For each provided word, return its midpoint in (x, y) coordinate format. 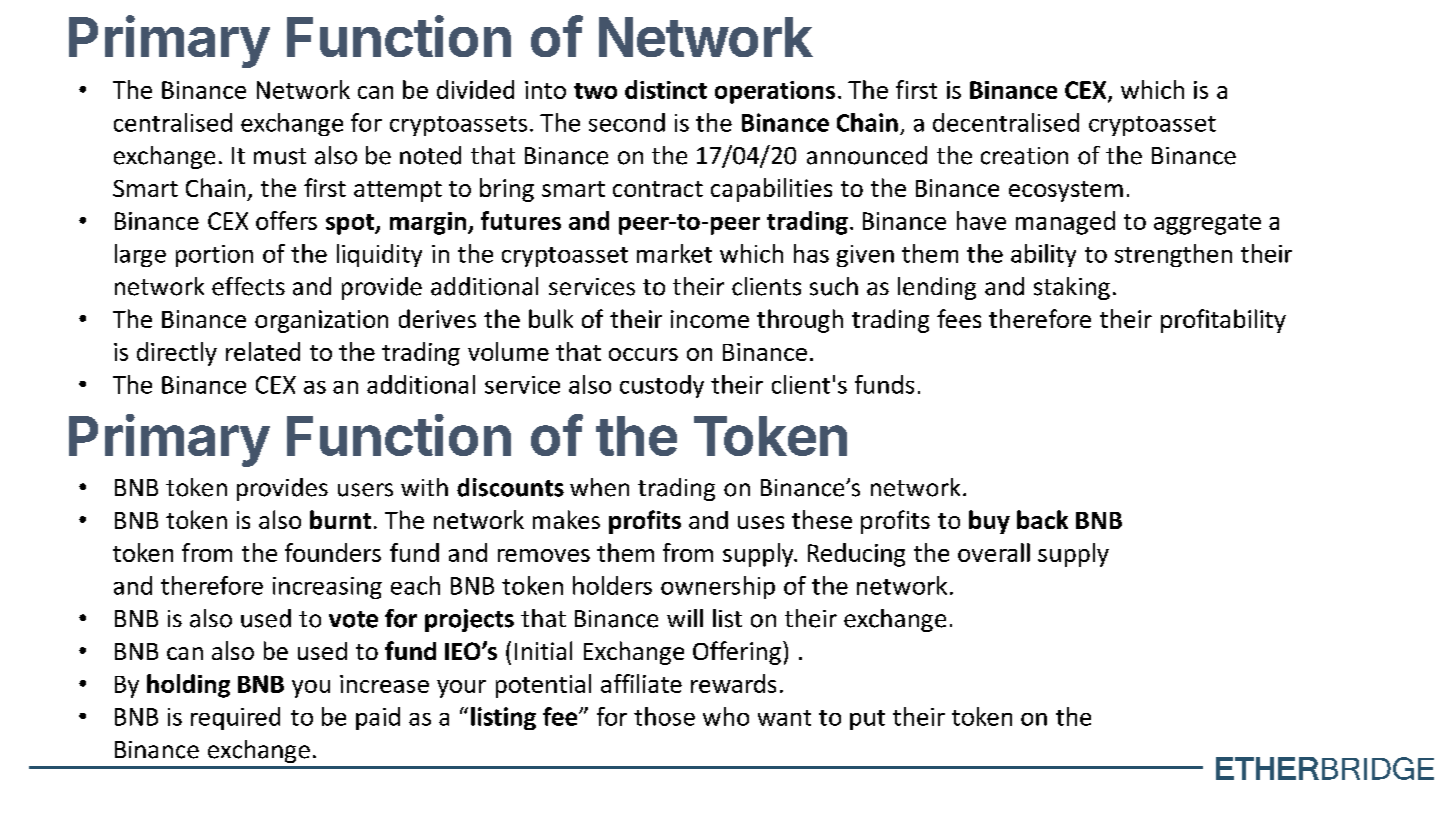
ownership (718, 587)
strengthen (1173, 255)
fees (959, 318)
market (674, 253)
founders (333, 552)
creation (1024, 156)
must (280, 156)
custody (662, 386)
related (263, 351)
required (235, 718)
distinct (666, 89)
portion (214, 256)
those (664, 716)
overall (994, 552)
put (867, 720)
